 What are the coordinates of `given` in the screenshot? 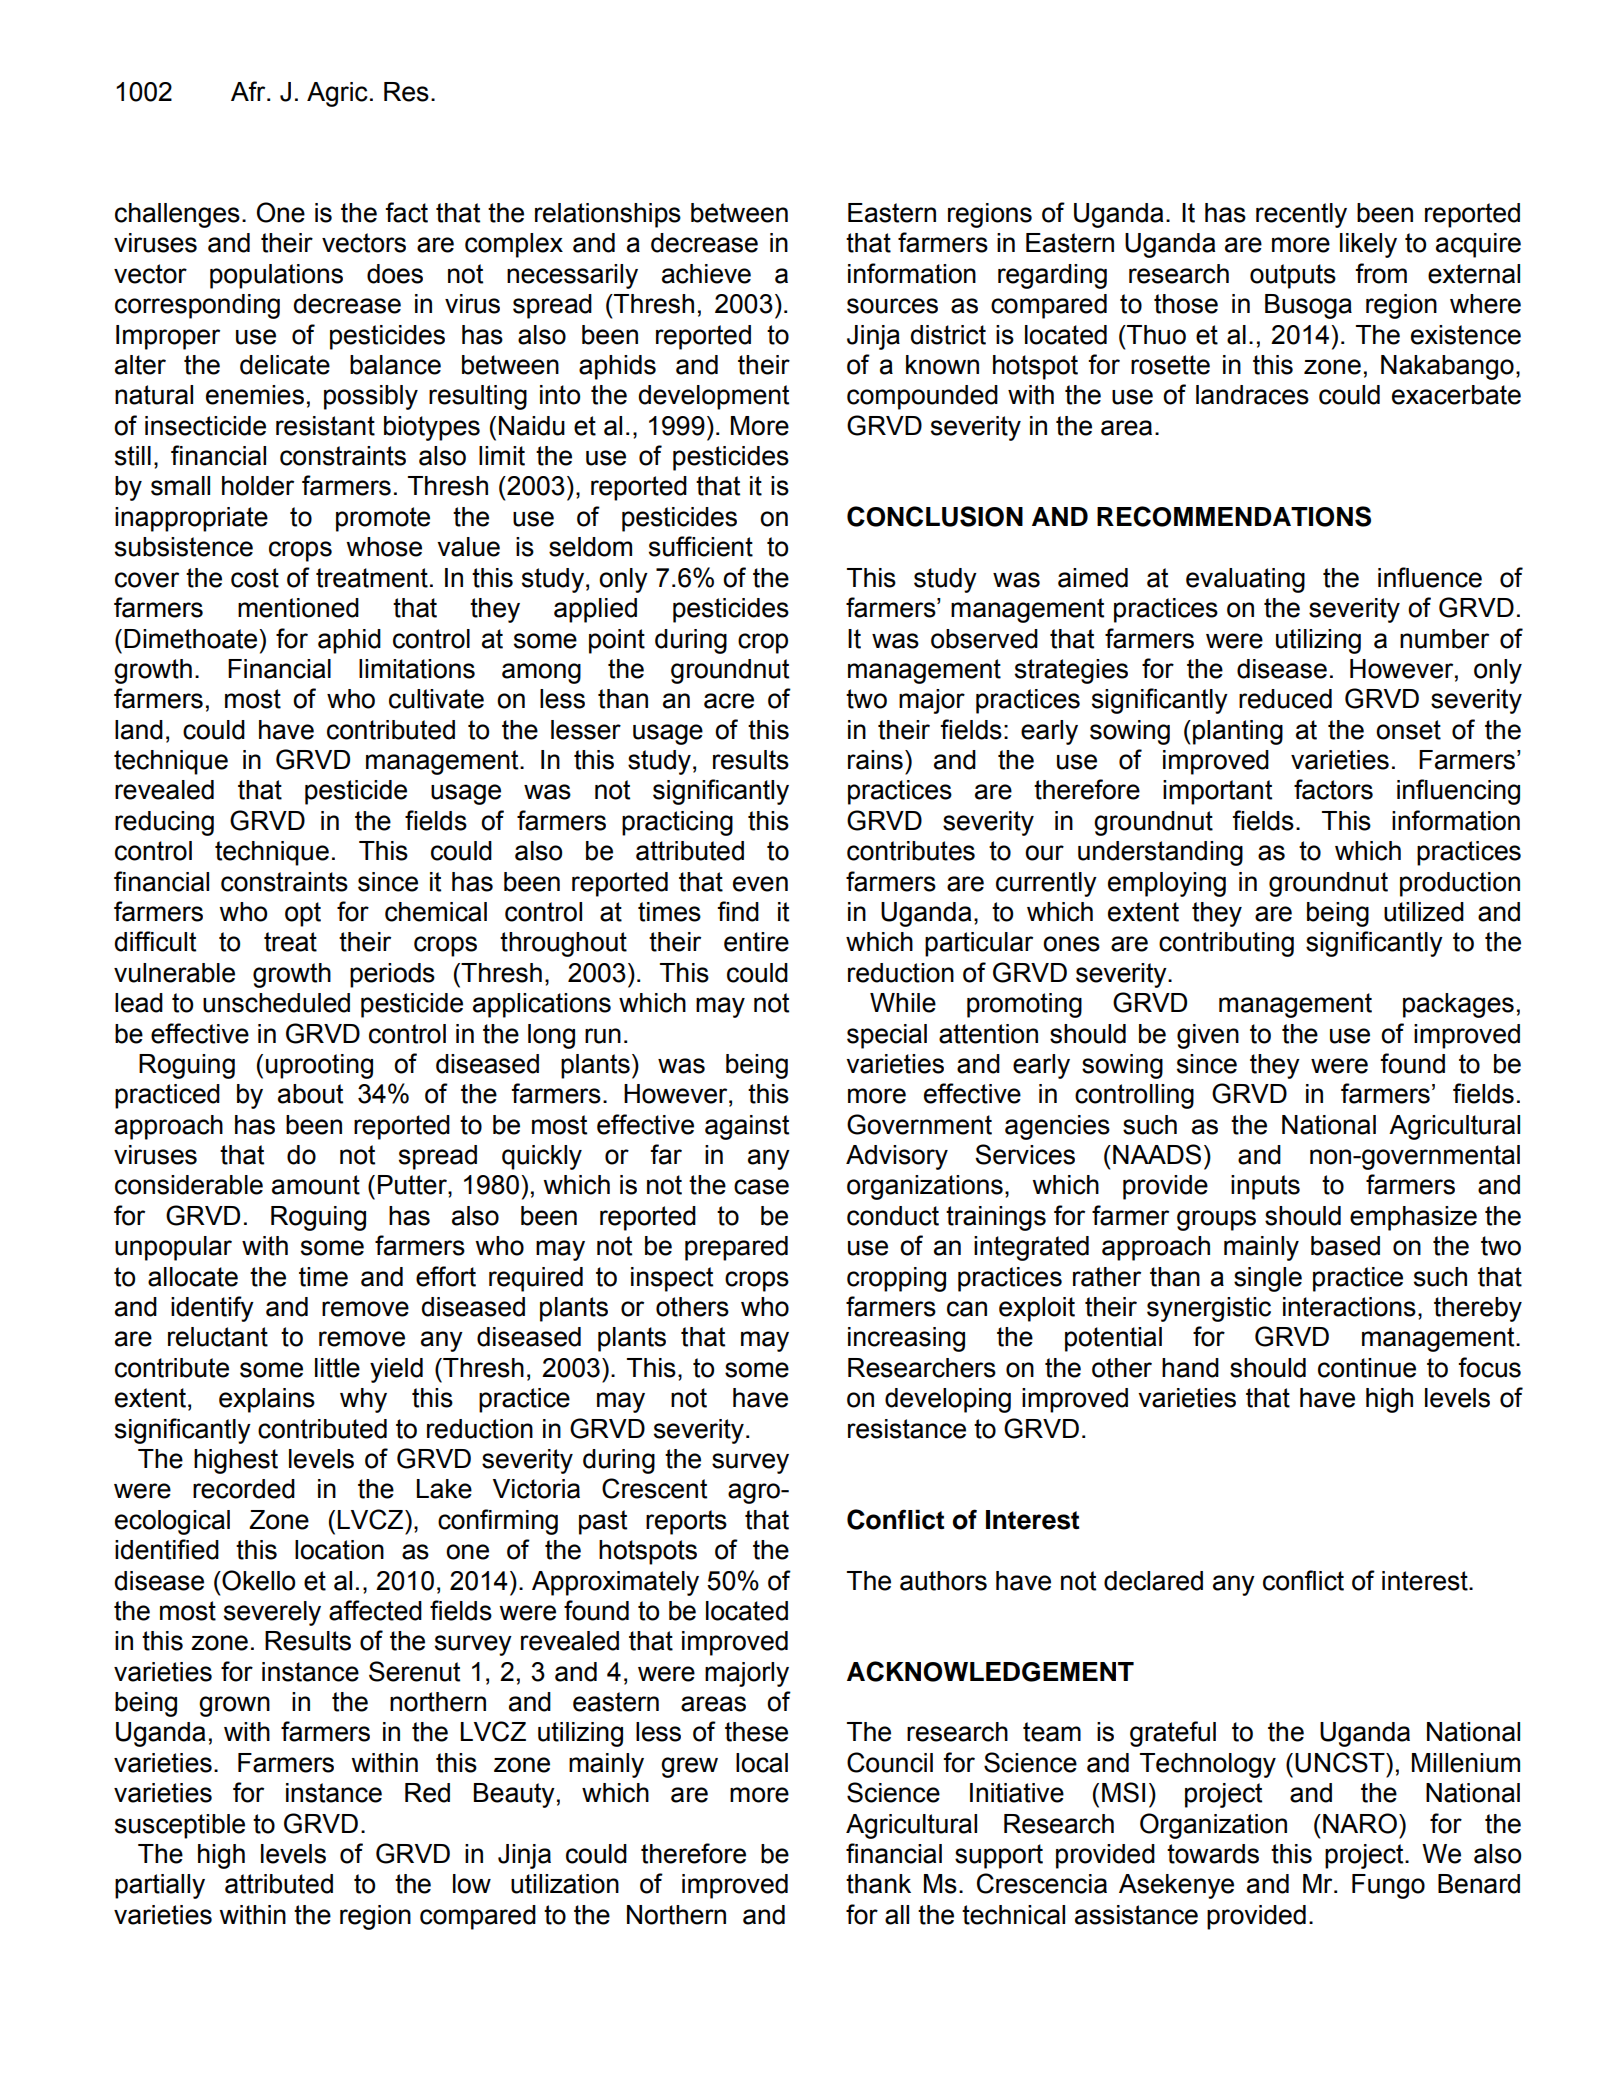 It's located at (1208, 1036).
